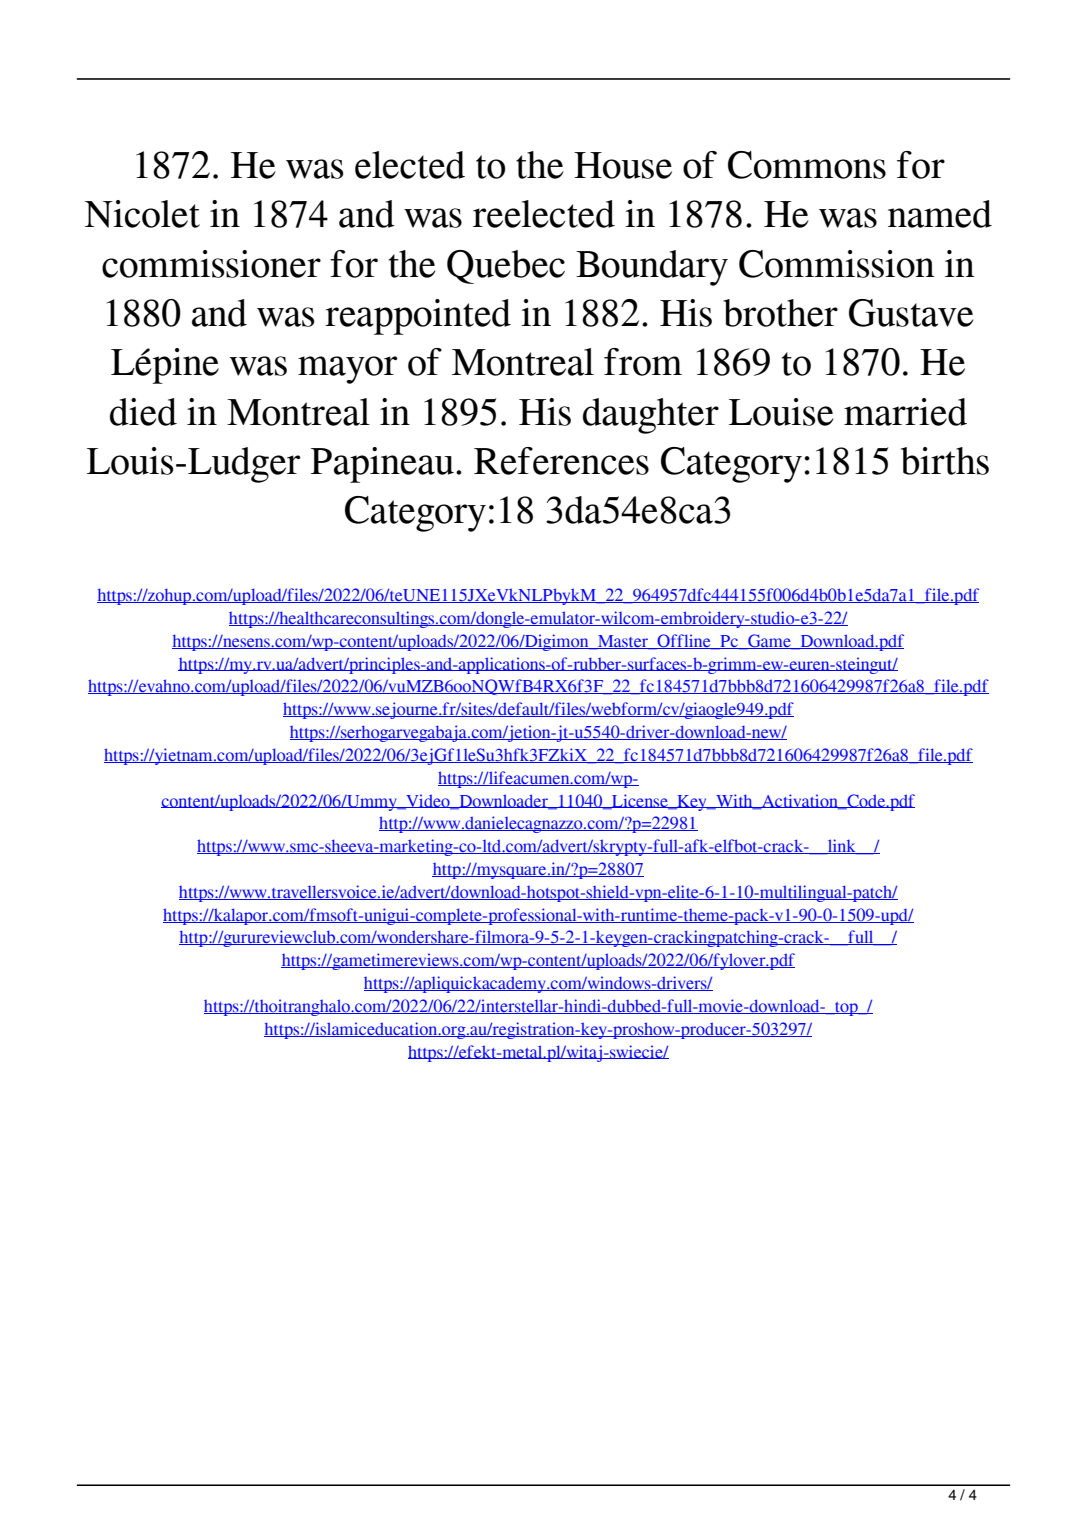 The image size is (1087, 1537). What do you see at coordinates (347, 370) in the screenshot?
I see `mayor` at bounding box center [347, 370].
